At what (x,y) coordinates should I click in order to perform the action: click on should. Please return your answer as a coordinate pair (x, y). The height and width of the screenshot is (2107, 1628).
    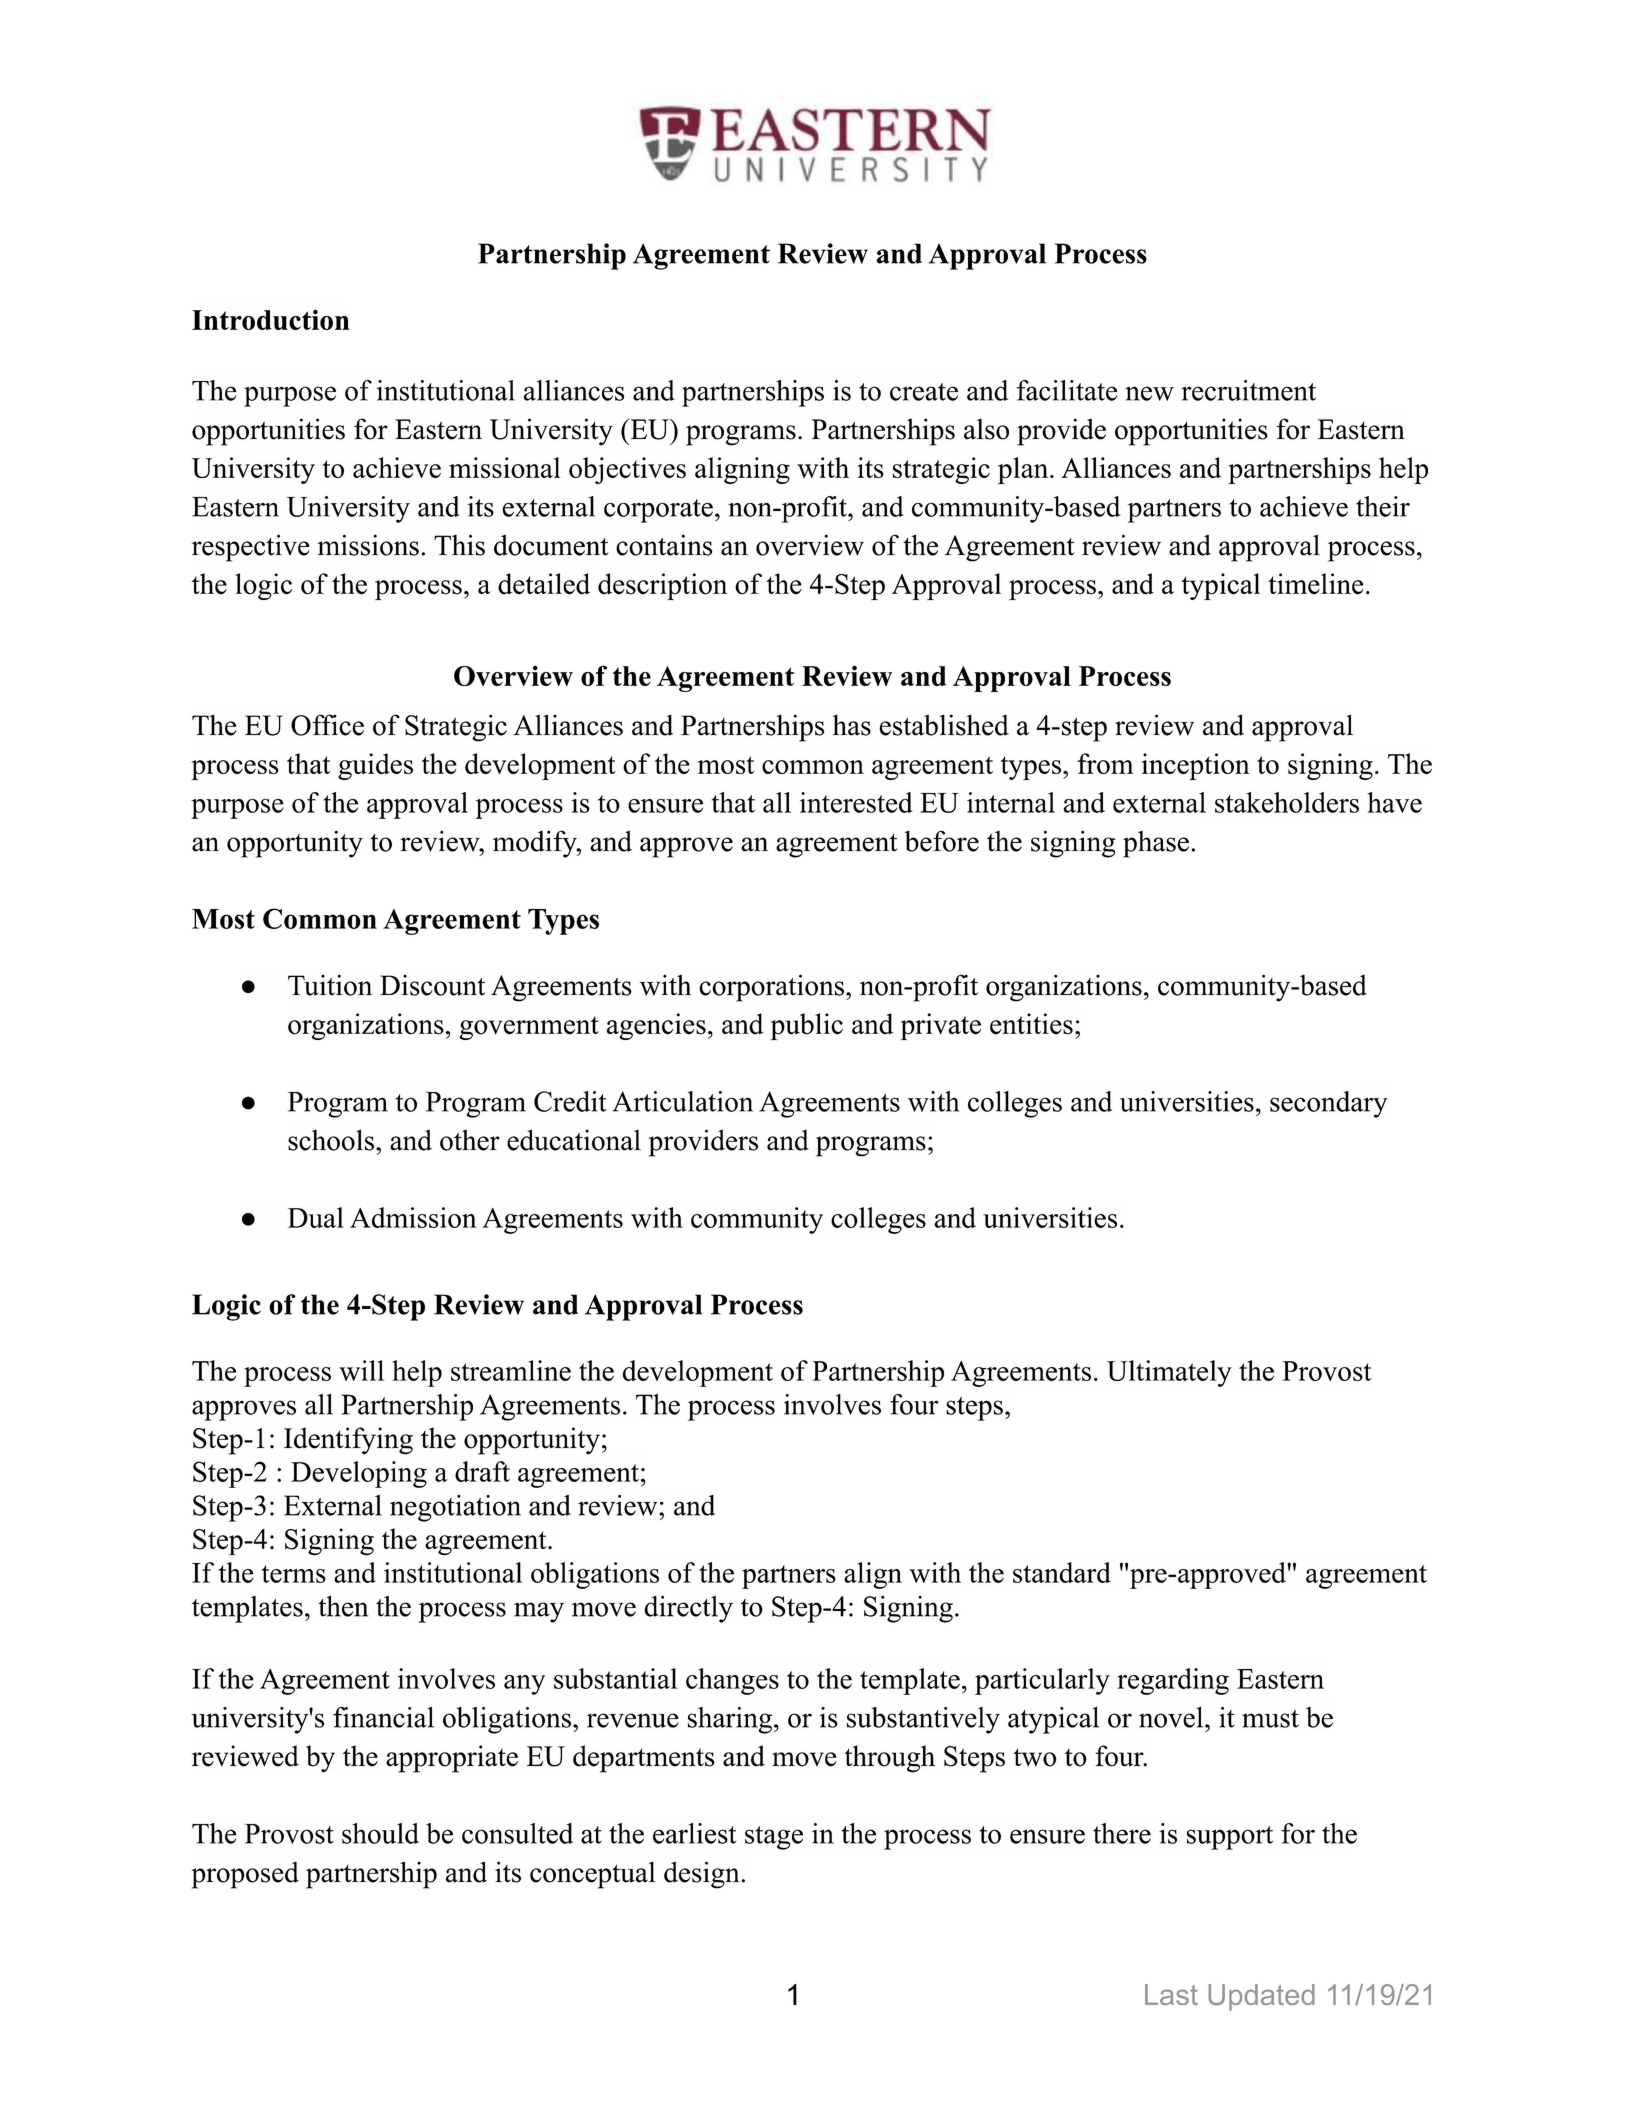
    Looking at the image, I should click on (380, 1833).
